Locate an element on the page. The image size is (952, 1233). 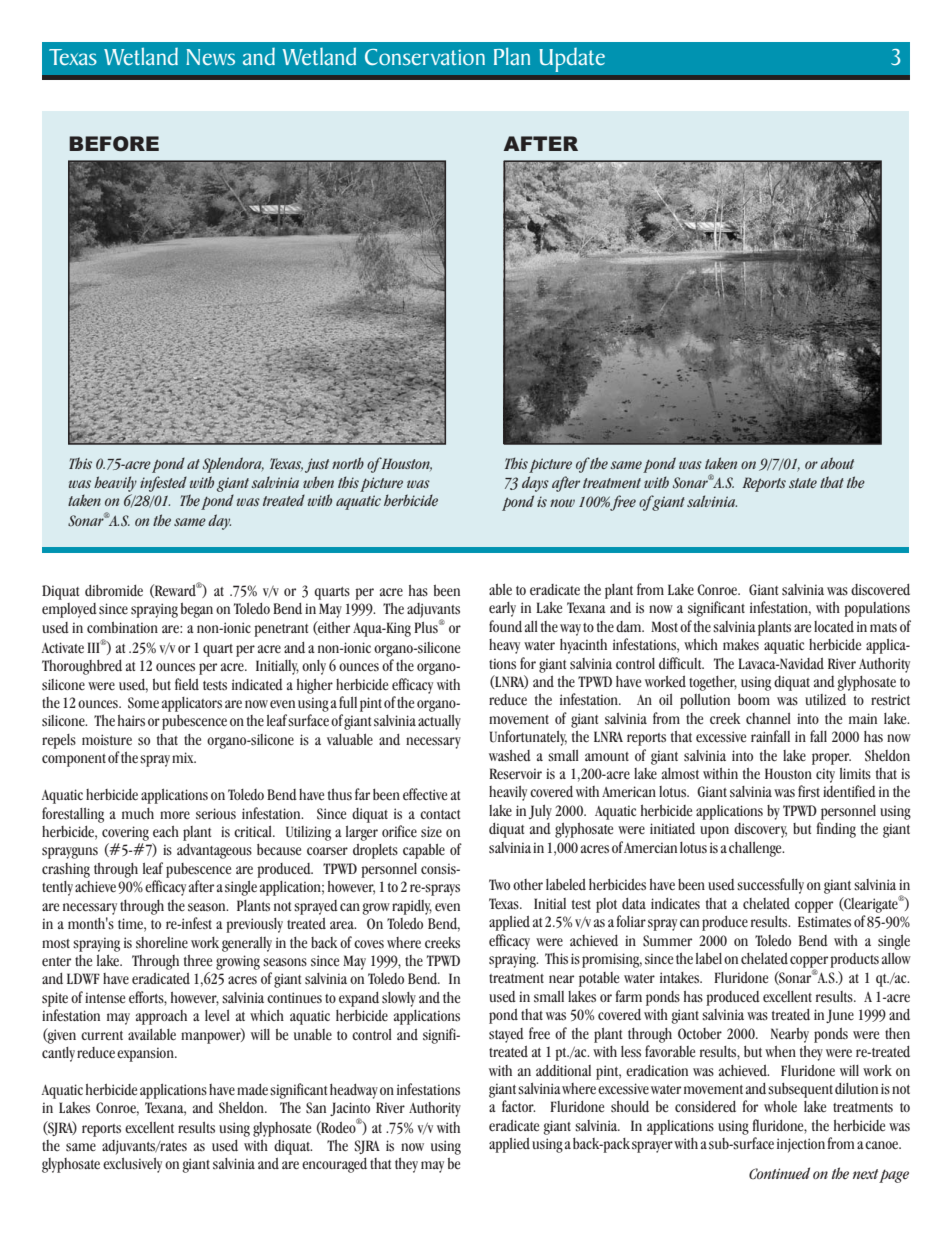
just is located at coordinates (317, 465).
